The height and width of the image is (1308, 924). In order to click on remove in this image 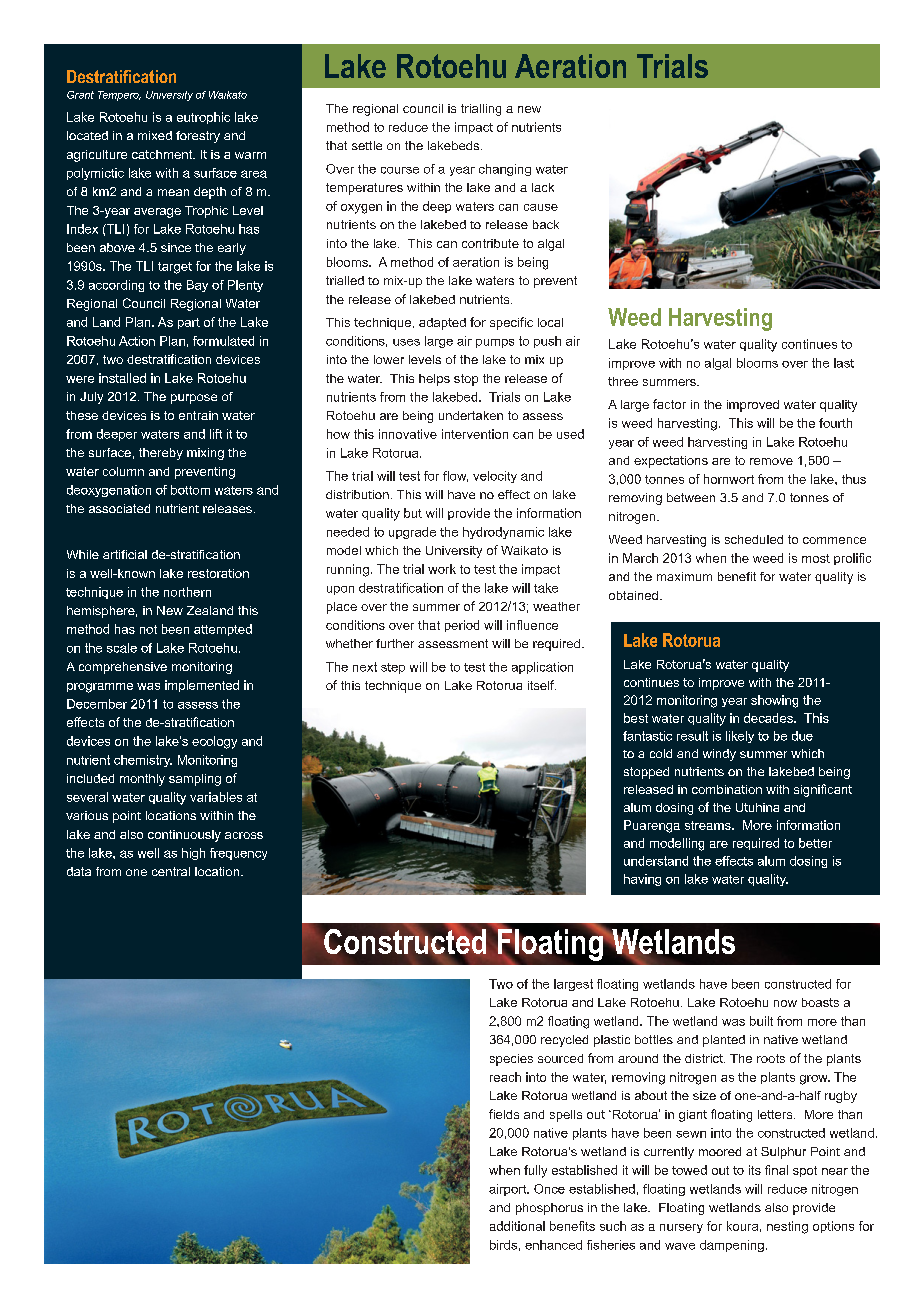, I will do `click(771, 461)`.
